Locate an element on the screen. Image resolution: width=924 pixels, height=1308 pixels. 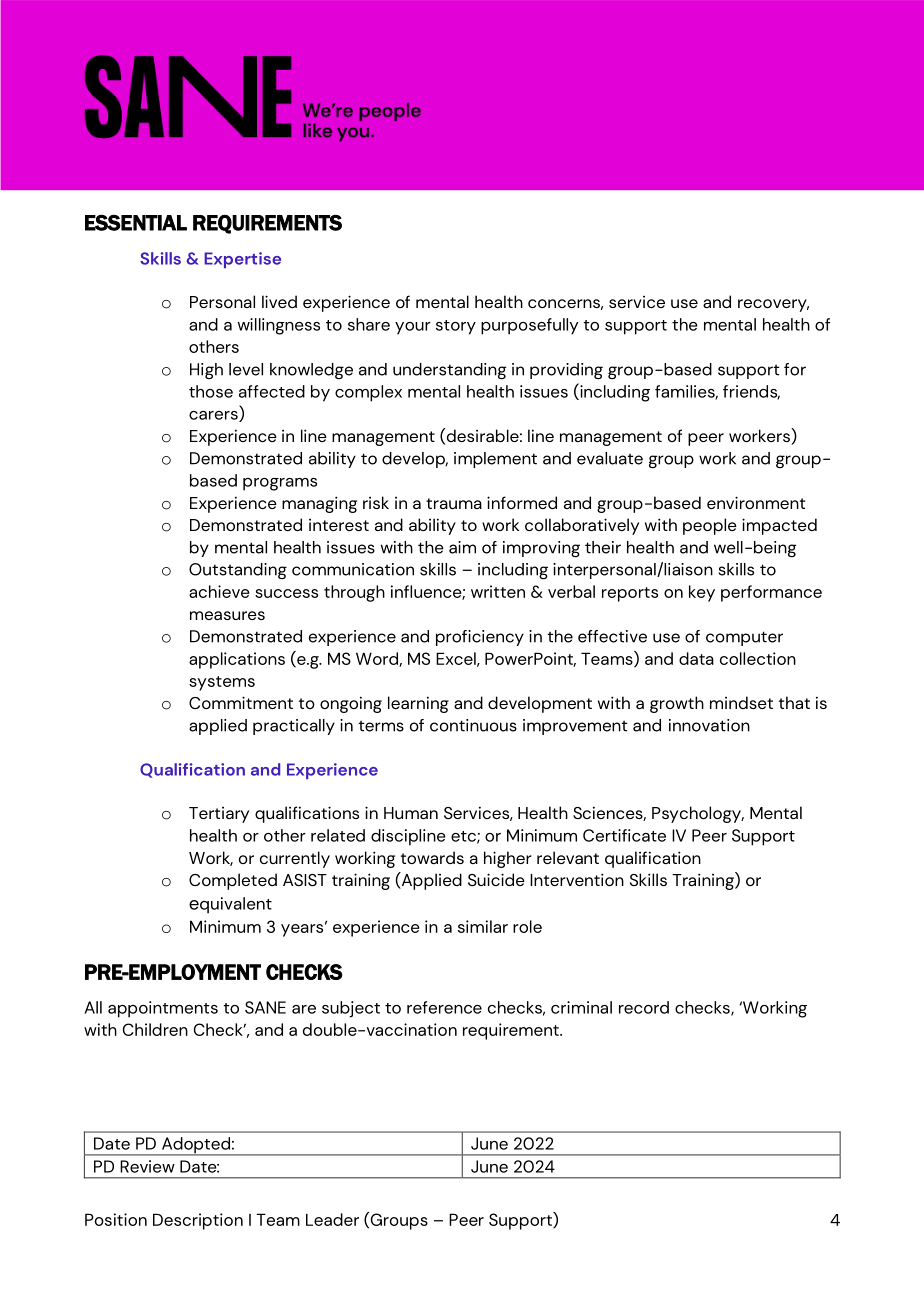
continuous is located at coordinates (473, 725).
